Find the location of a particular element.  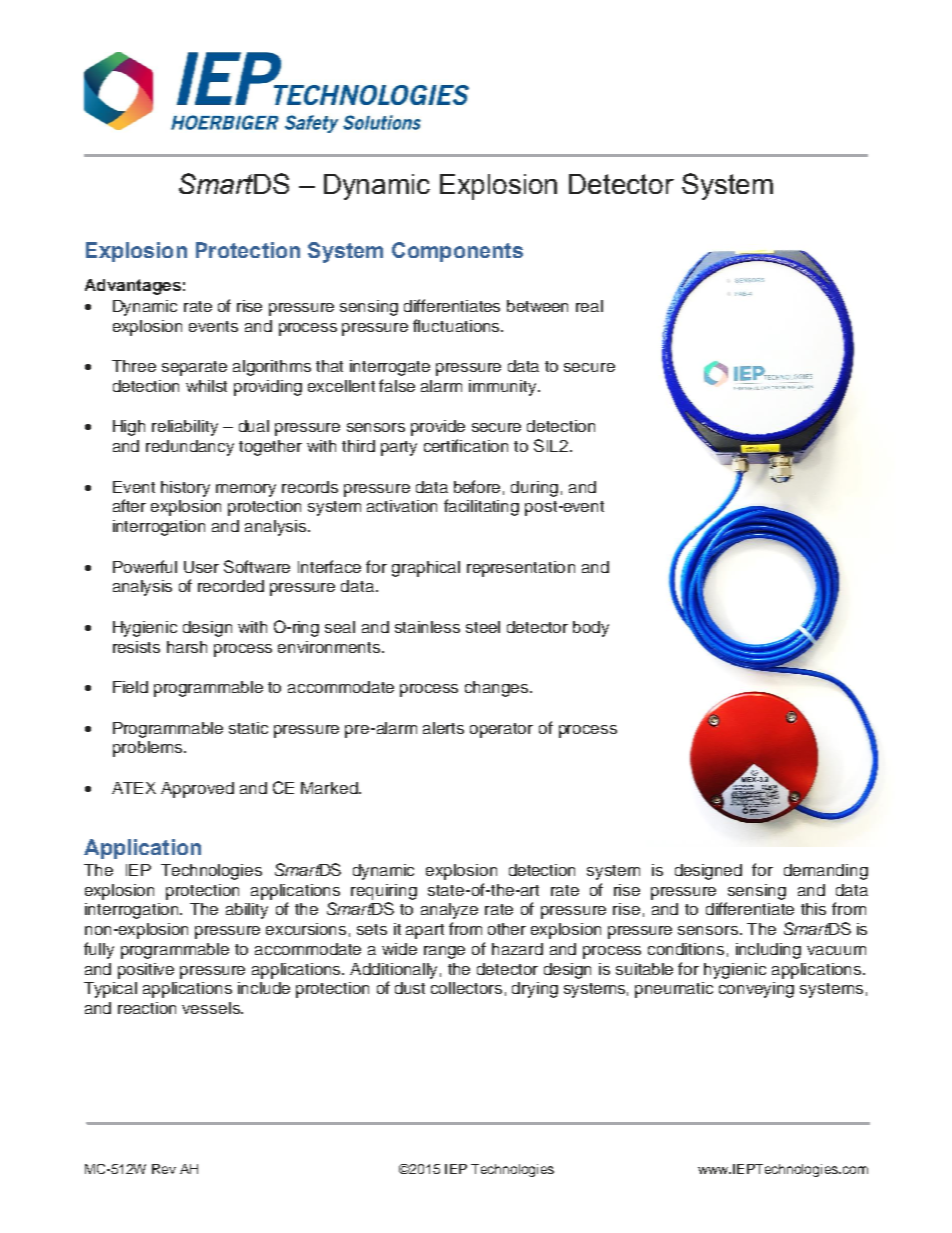

static is located at coordinates (248, 728).
